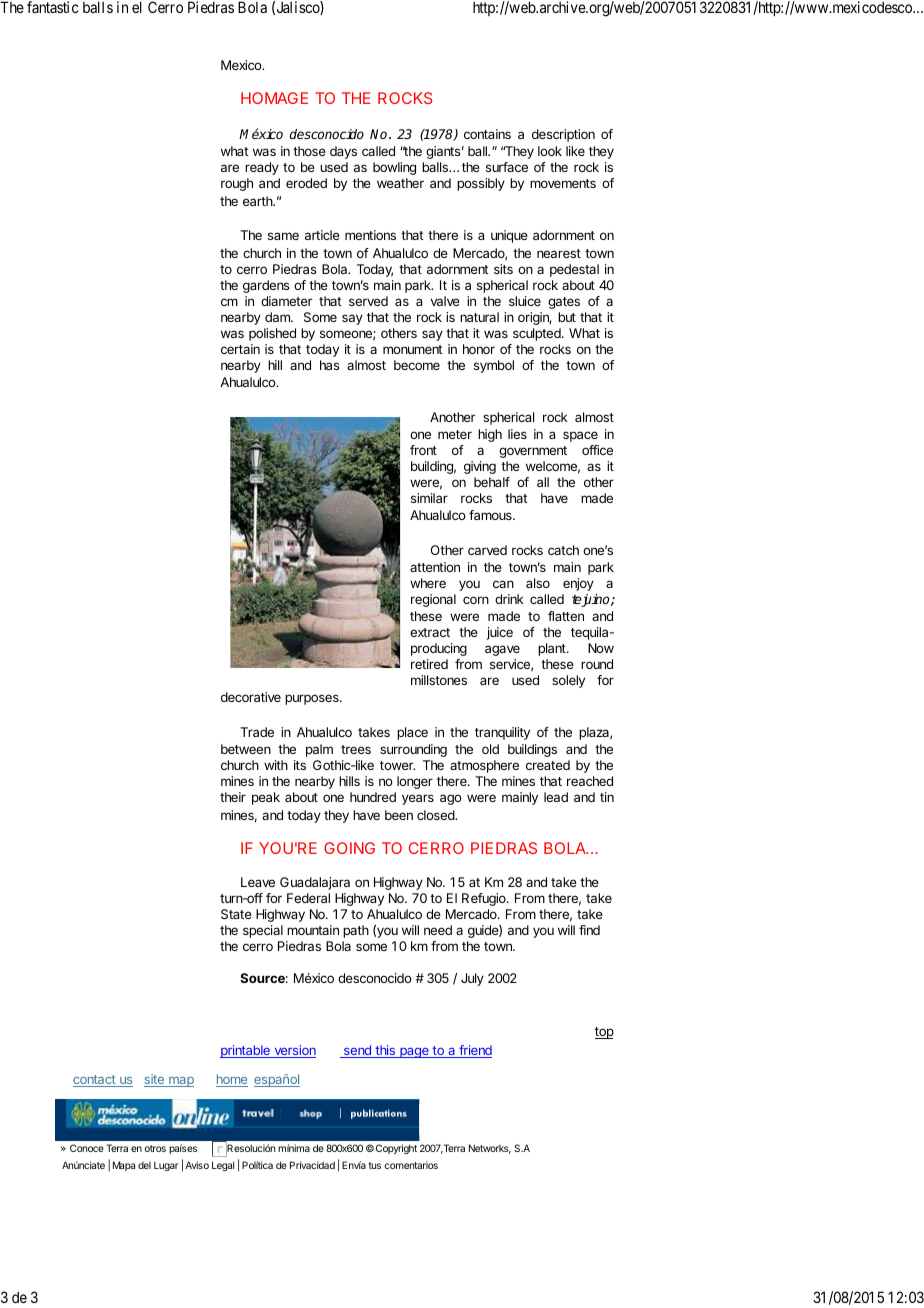 The image size is (924, 1308). Describe the element at coordinates (538, 334) in the image. I see `sculpted` at that location.
